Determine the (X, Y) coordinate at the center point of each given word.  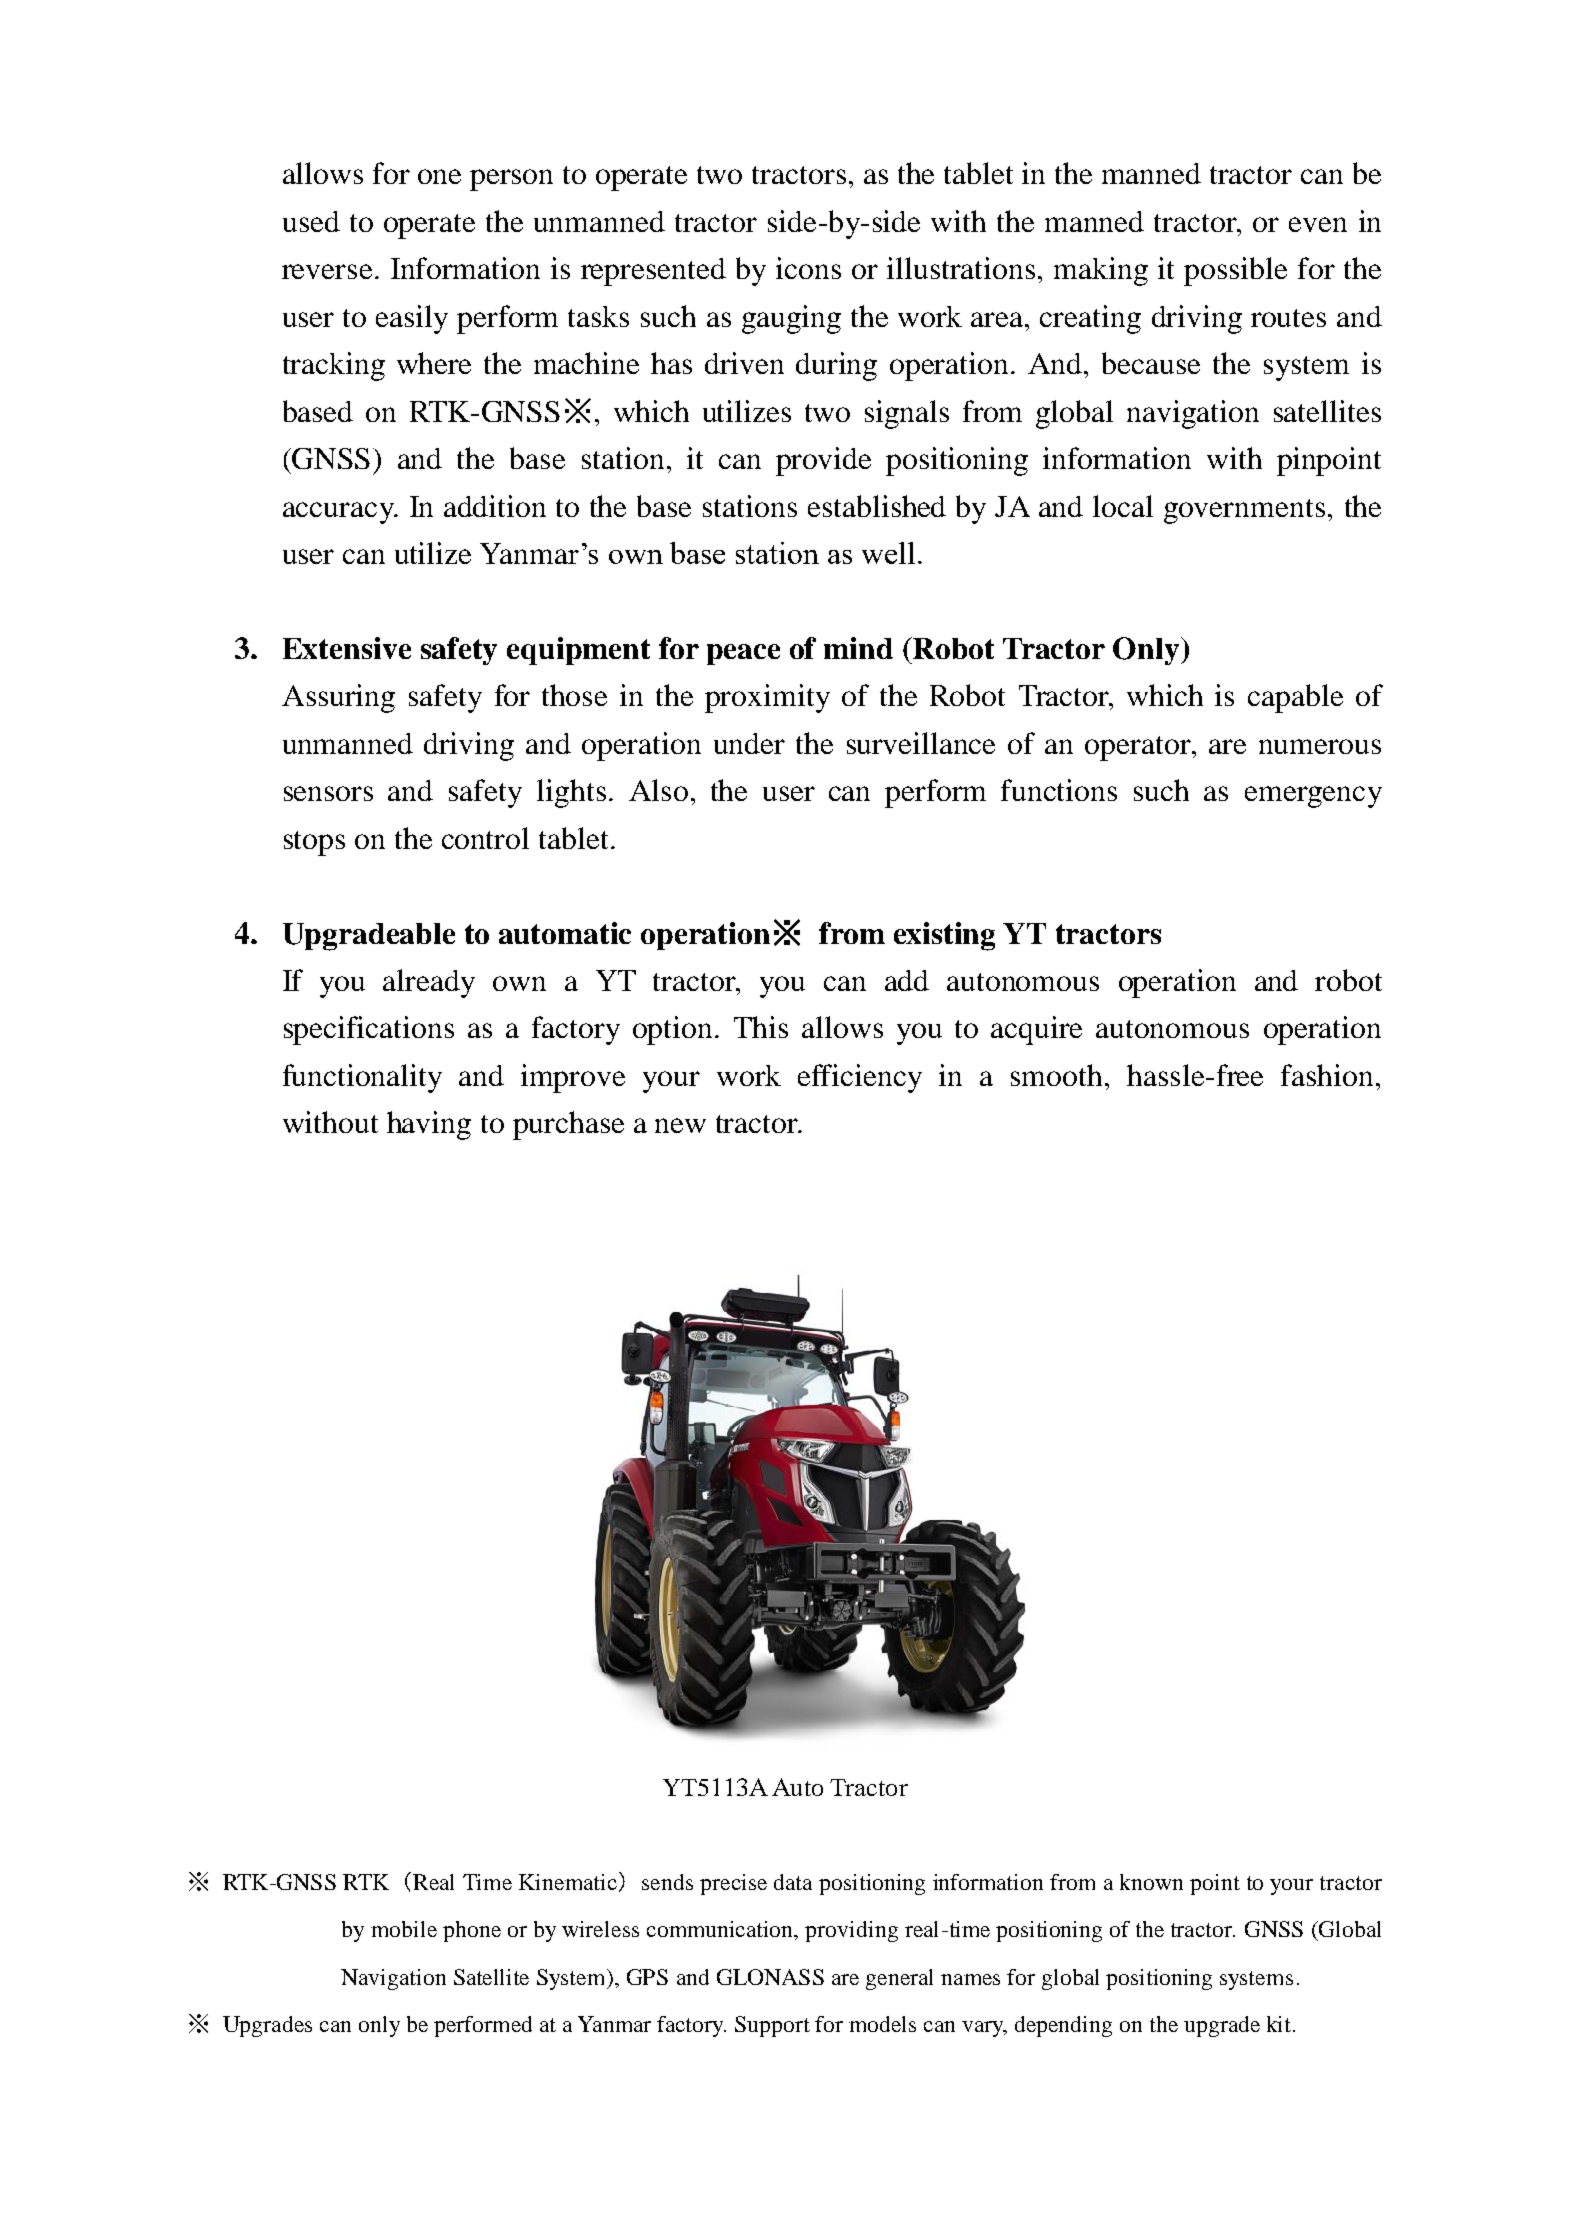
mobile (404, 1929)
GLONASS (770, 1977)
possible (1235, 271)
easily (412, 319)
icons (808, 268)
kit (1280, 2024)
